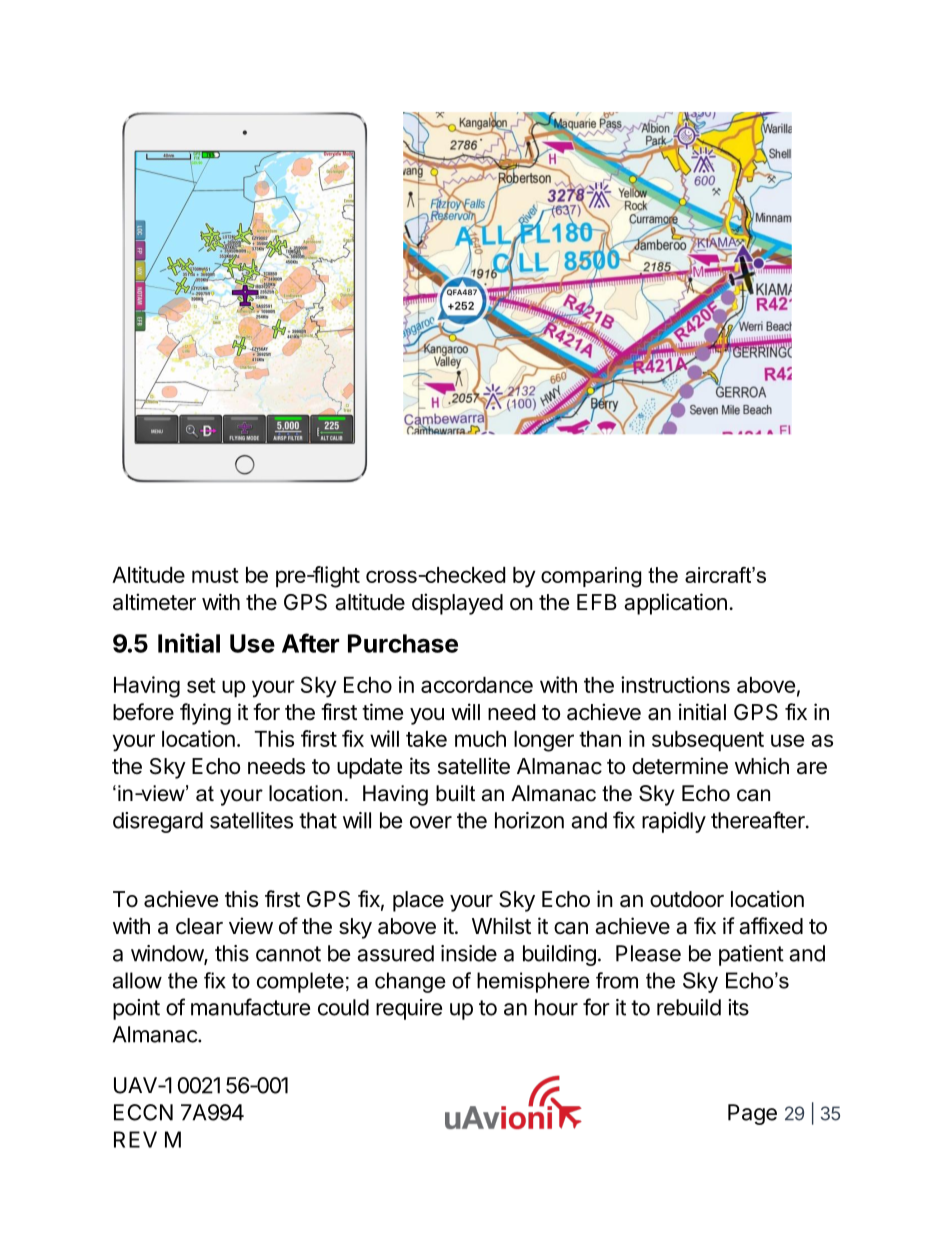 The width and height of the page is (952, 1233). Describe the element at coordinates (752, 1114) in the page. I see `Page` at that location.
